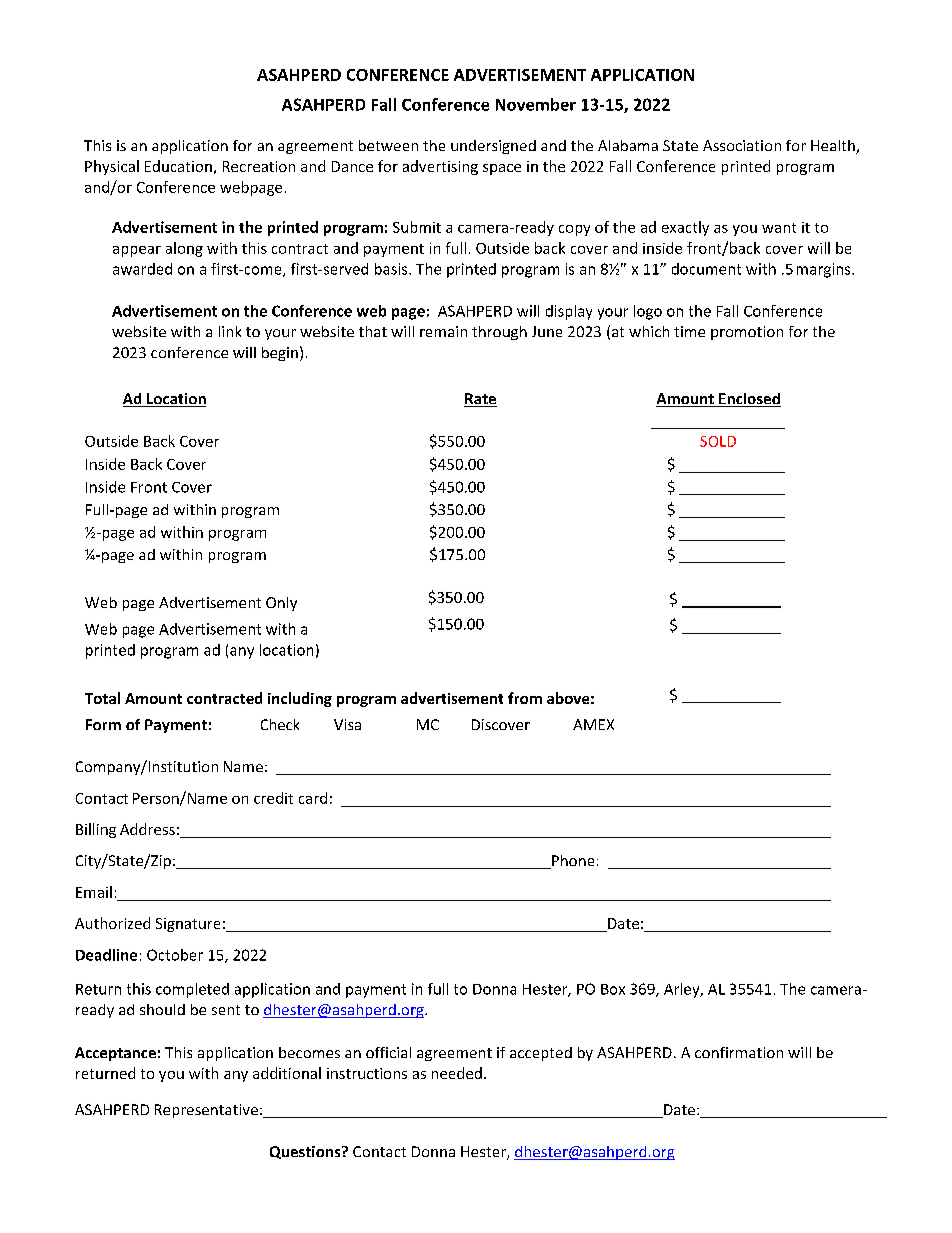 The width and height of the screenshot is (952, 1233). I want to click on Acceptance, so click(115, 1054).
